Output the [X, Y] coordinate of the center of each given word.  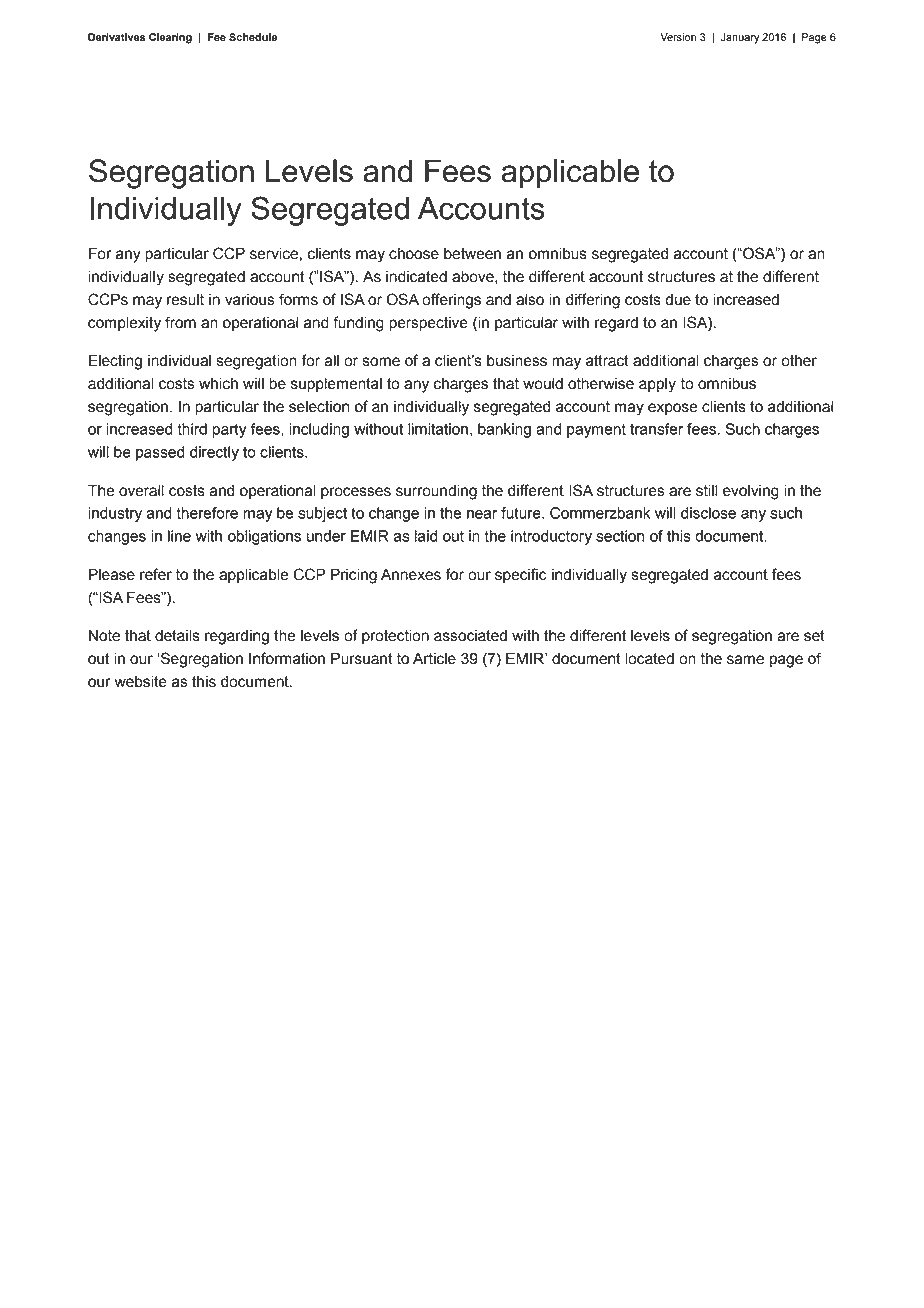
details [177, 636]
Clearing [170, 38]
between [472, 254]
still [706, 491]
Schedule [253, 37]
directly [214, 453]
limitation [438, 429]
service [275, 254]
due [678, 300]
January [740, 38]
